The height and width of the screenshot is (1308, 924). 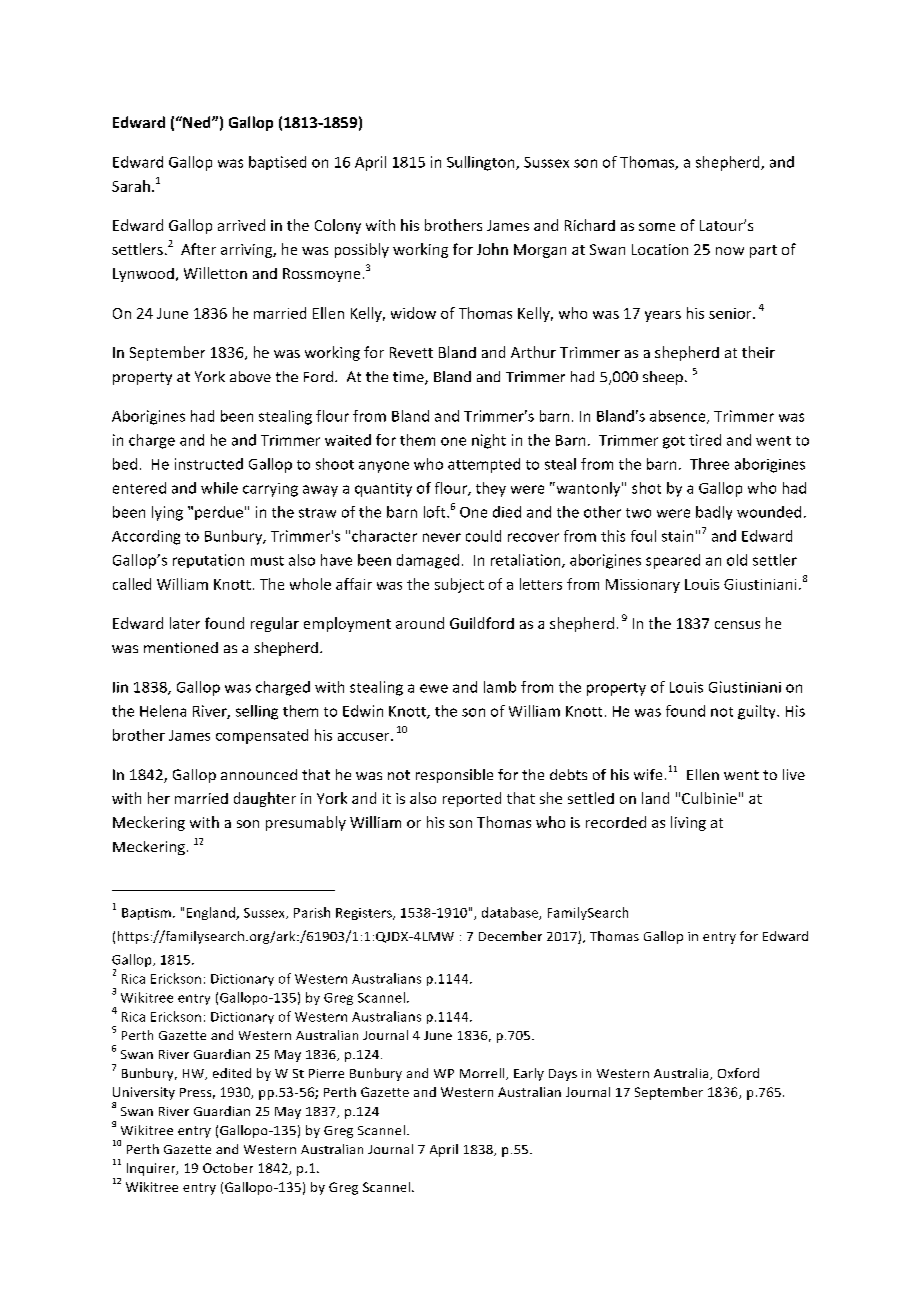 I want to click on loft, so click(x=436, y=512).
